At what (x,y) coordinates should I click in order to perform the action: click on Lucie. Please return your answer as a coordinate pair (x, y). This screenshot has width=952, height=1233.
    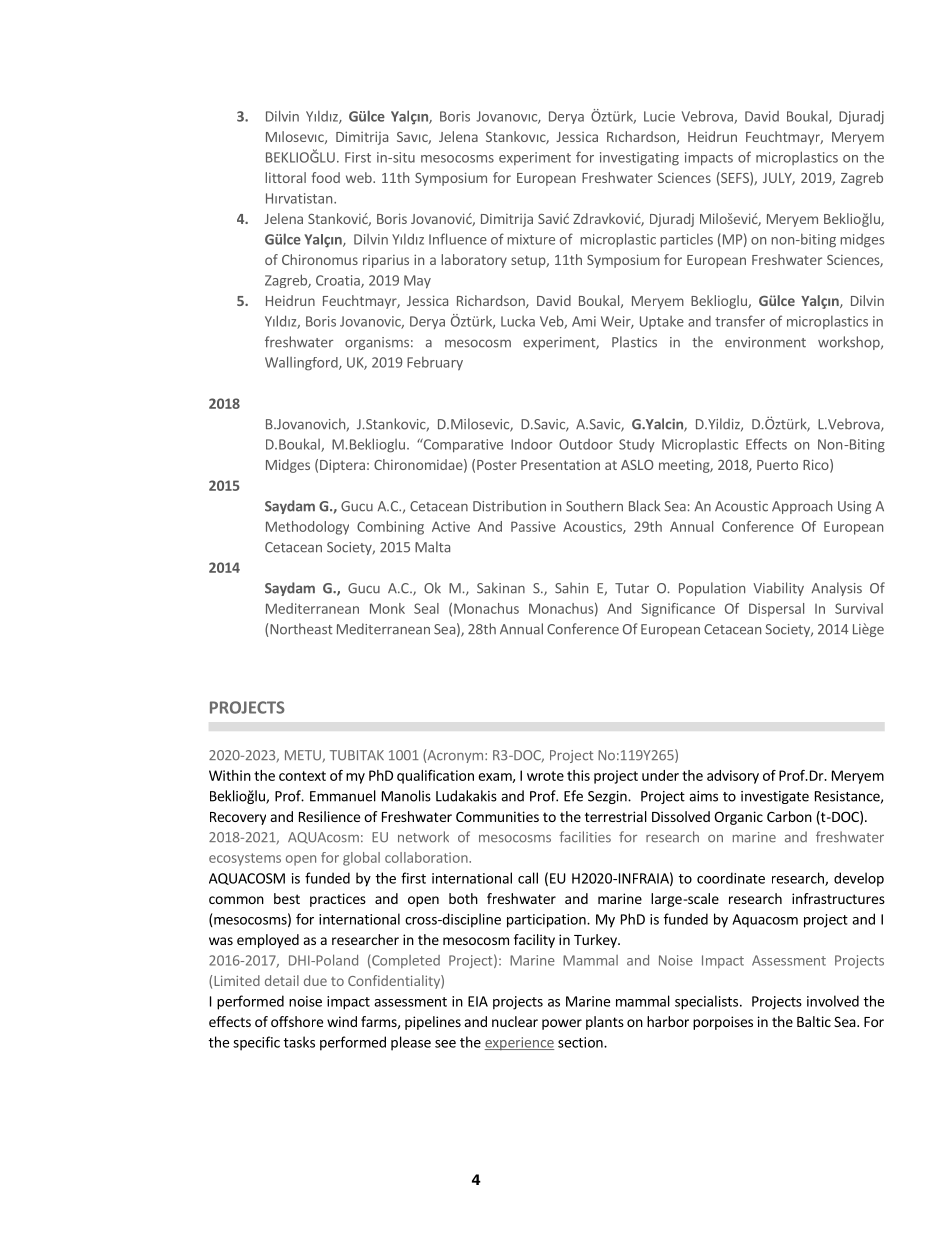
    Looking at the image, I should click on (659, 116).
